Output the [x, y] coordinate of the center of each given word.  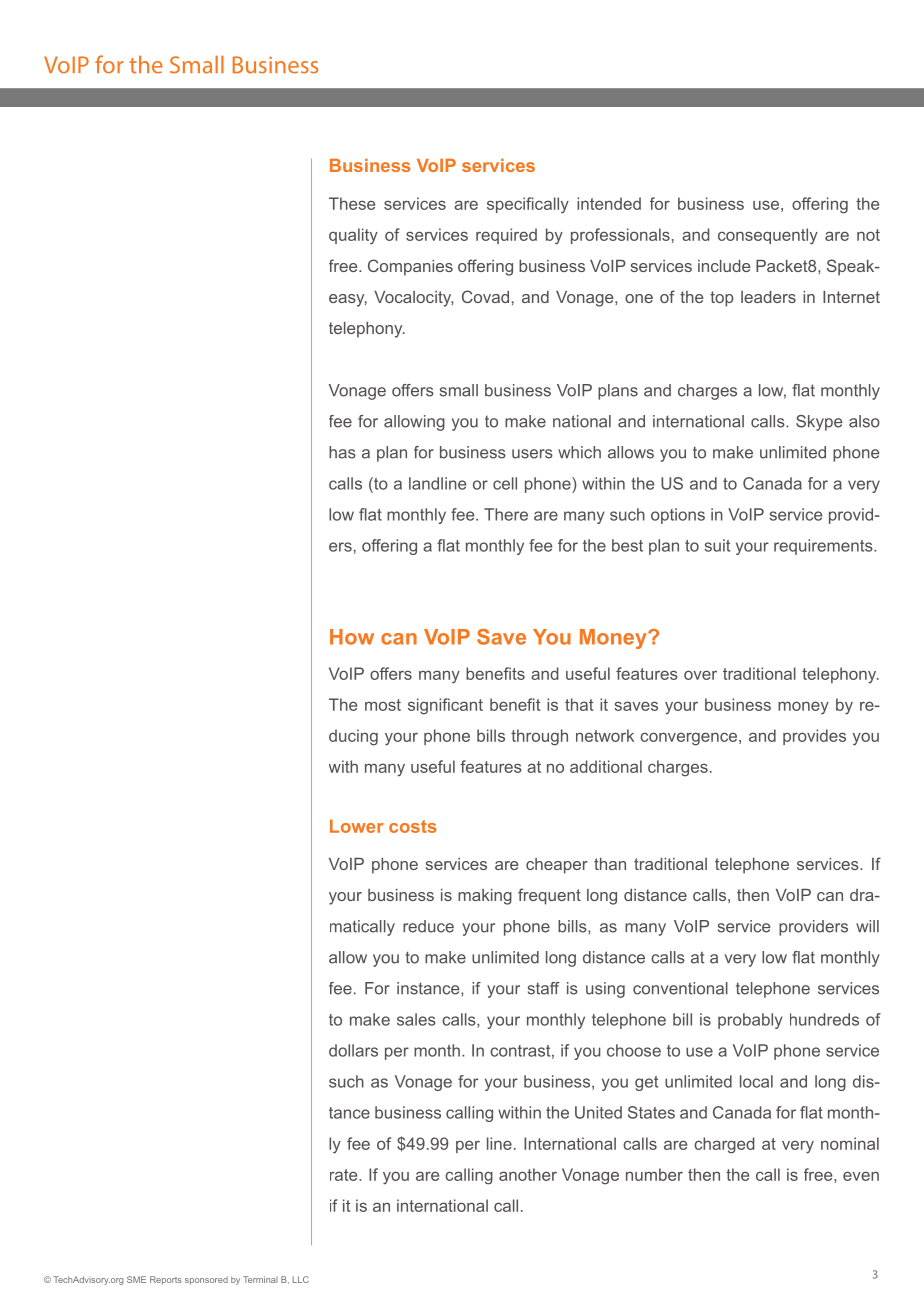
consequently [768, 236]
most [383, 705]
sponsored [206, 1280]
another [528, 1174]
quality [353, 236]
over [700, 675]
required [506, 236]
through [539, 737]
